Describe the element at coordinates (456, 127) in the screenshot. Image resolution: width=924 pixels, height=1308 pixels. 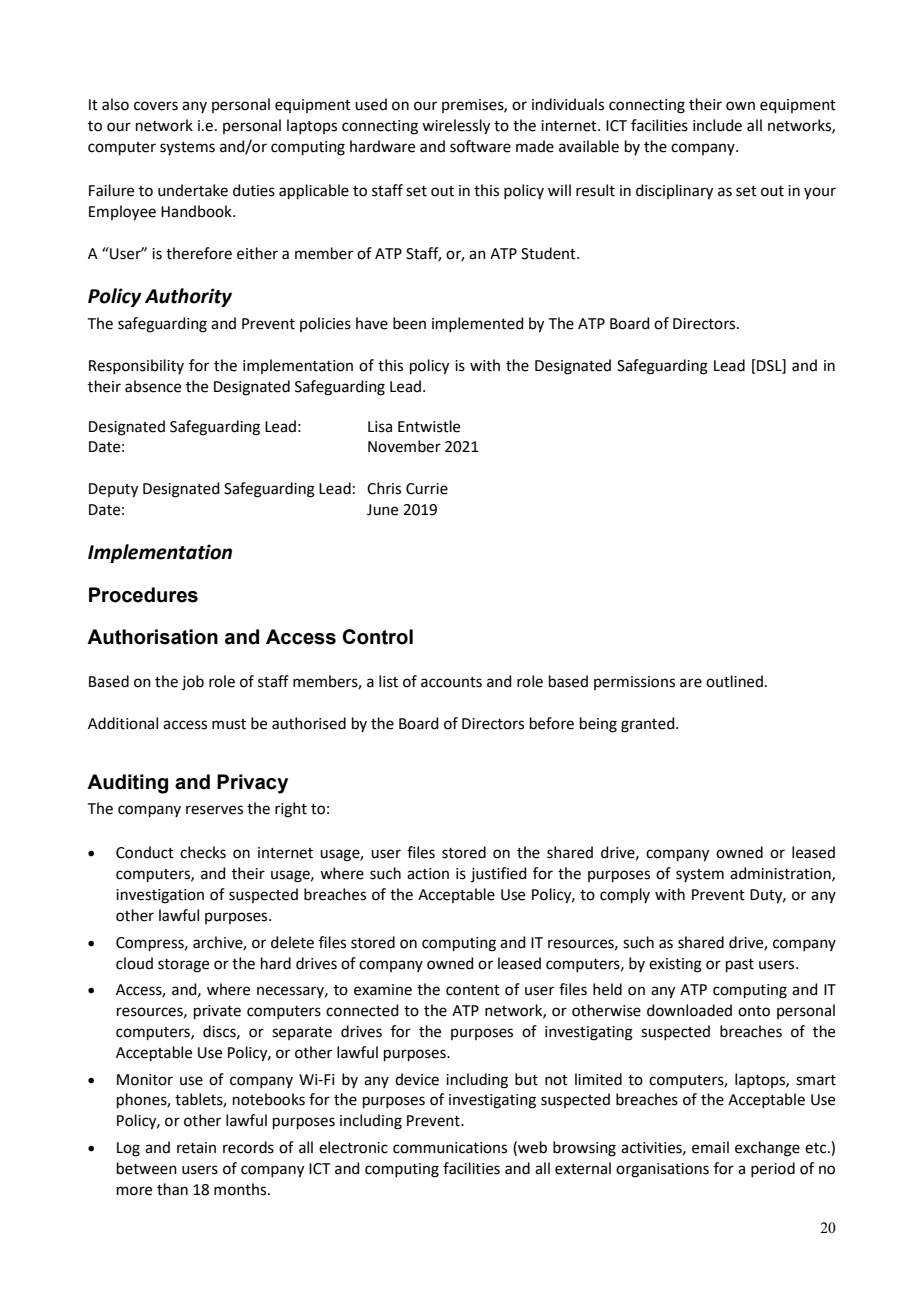
I see `wirelessly` at that location.
